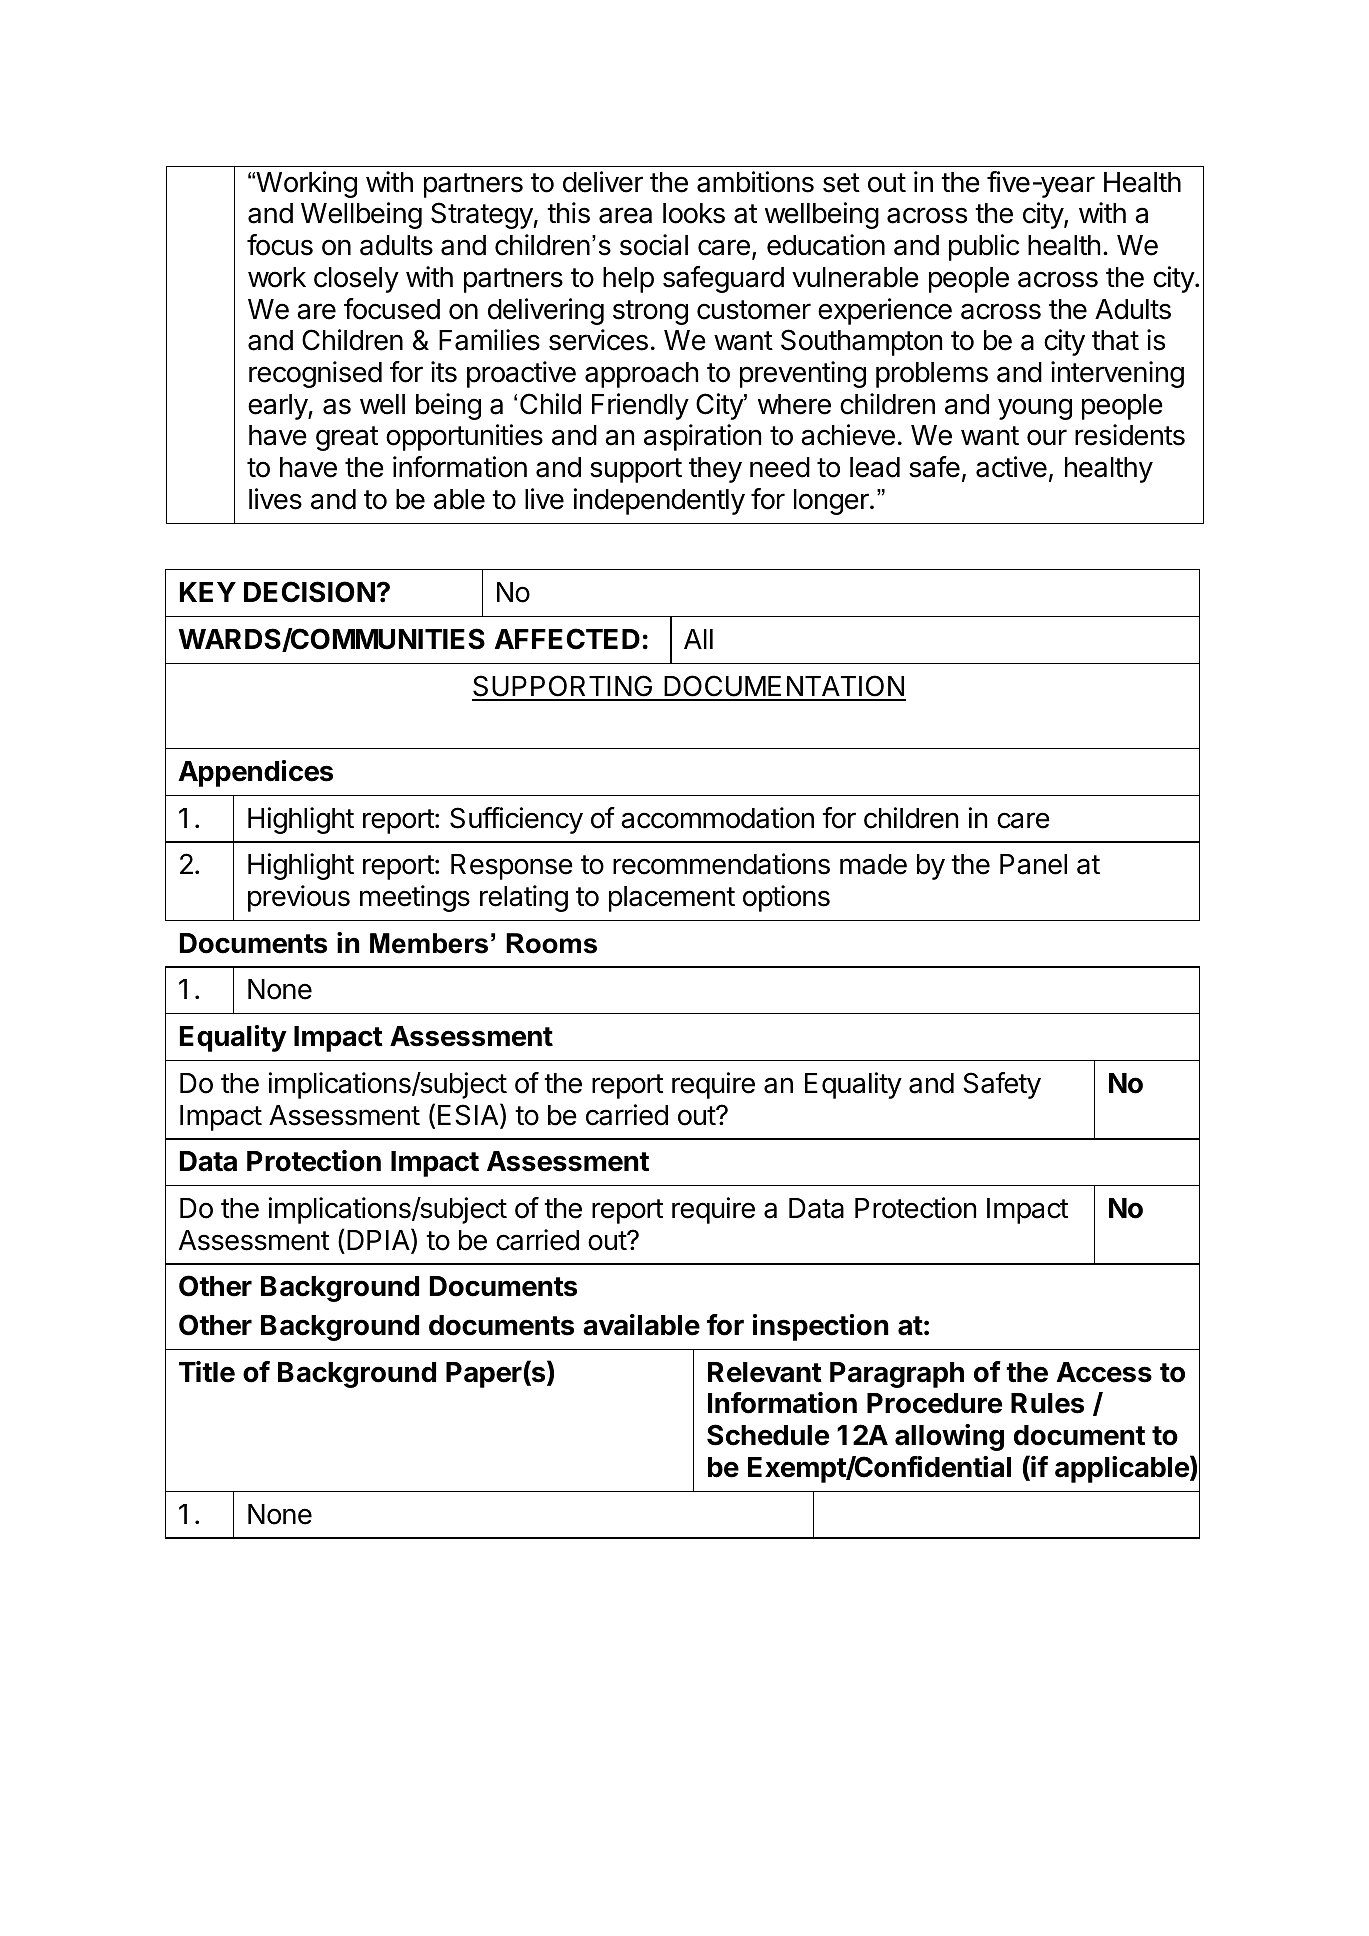  I want to click on Title, so click(207, 1372).
